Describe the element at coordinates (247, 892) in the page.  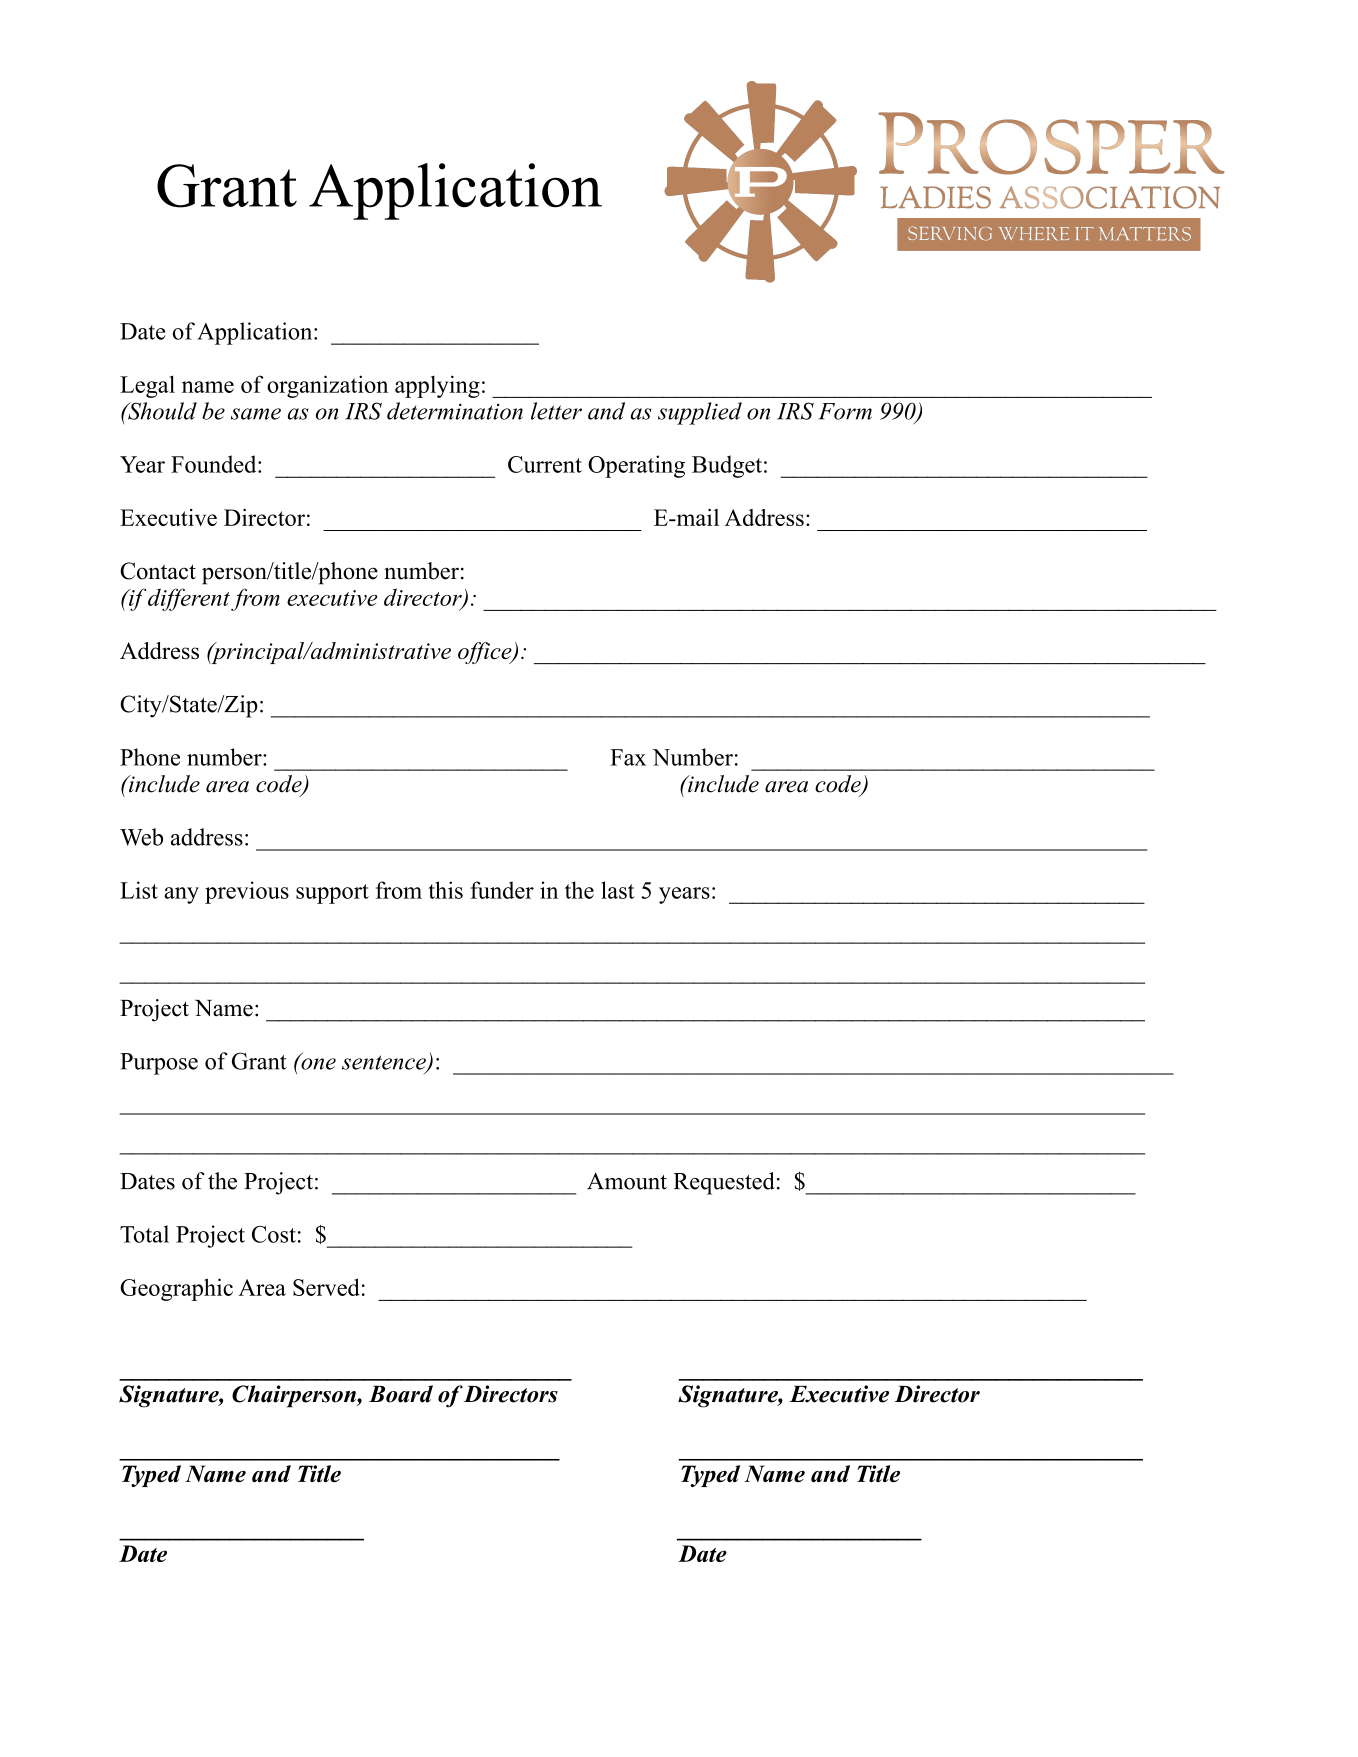
I see `previous` at that location.
